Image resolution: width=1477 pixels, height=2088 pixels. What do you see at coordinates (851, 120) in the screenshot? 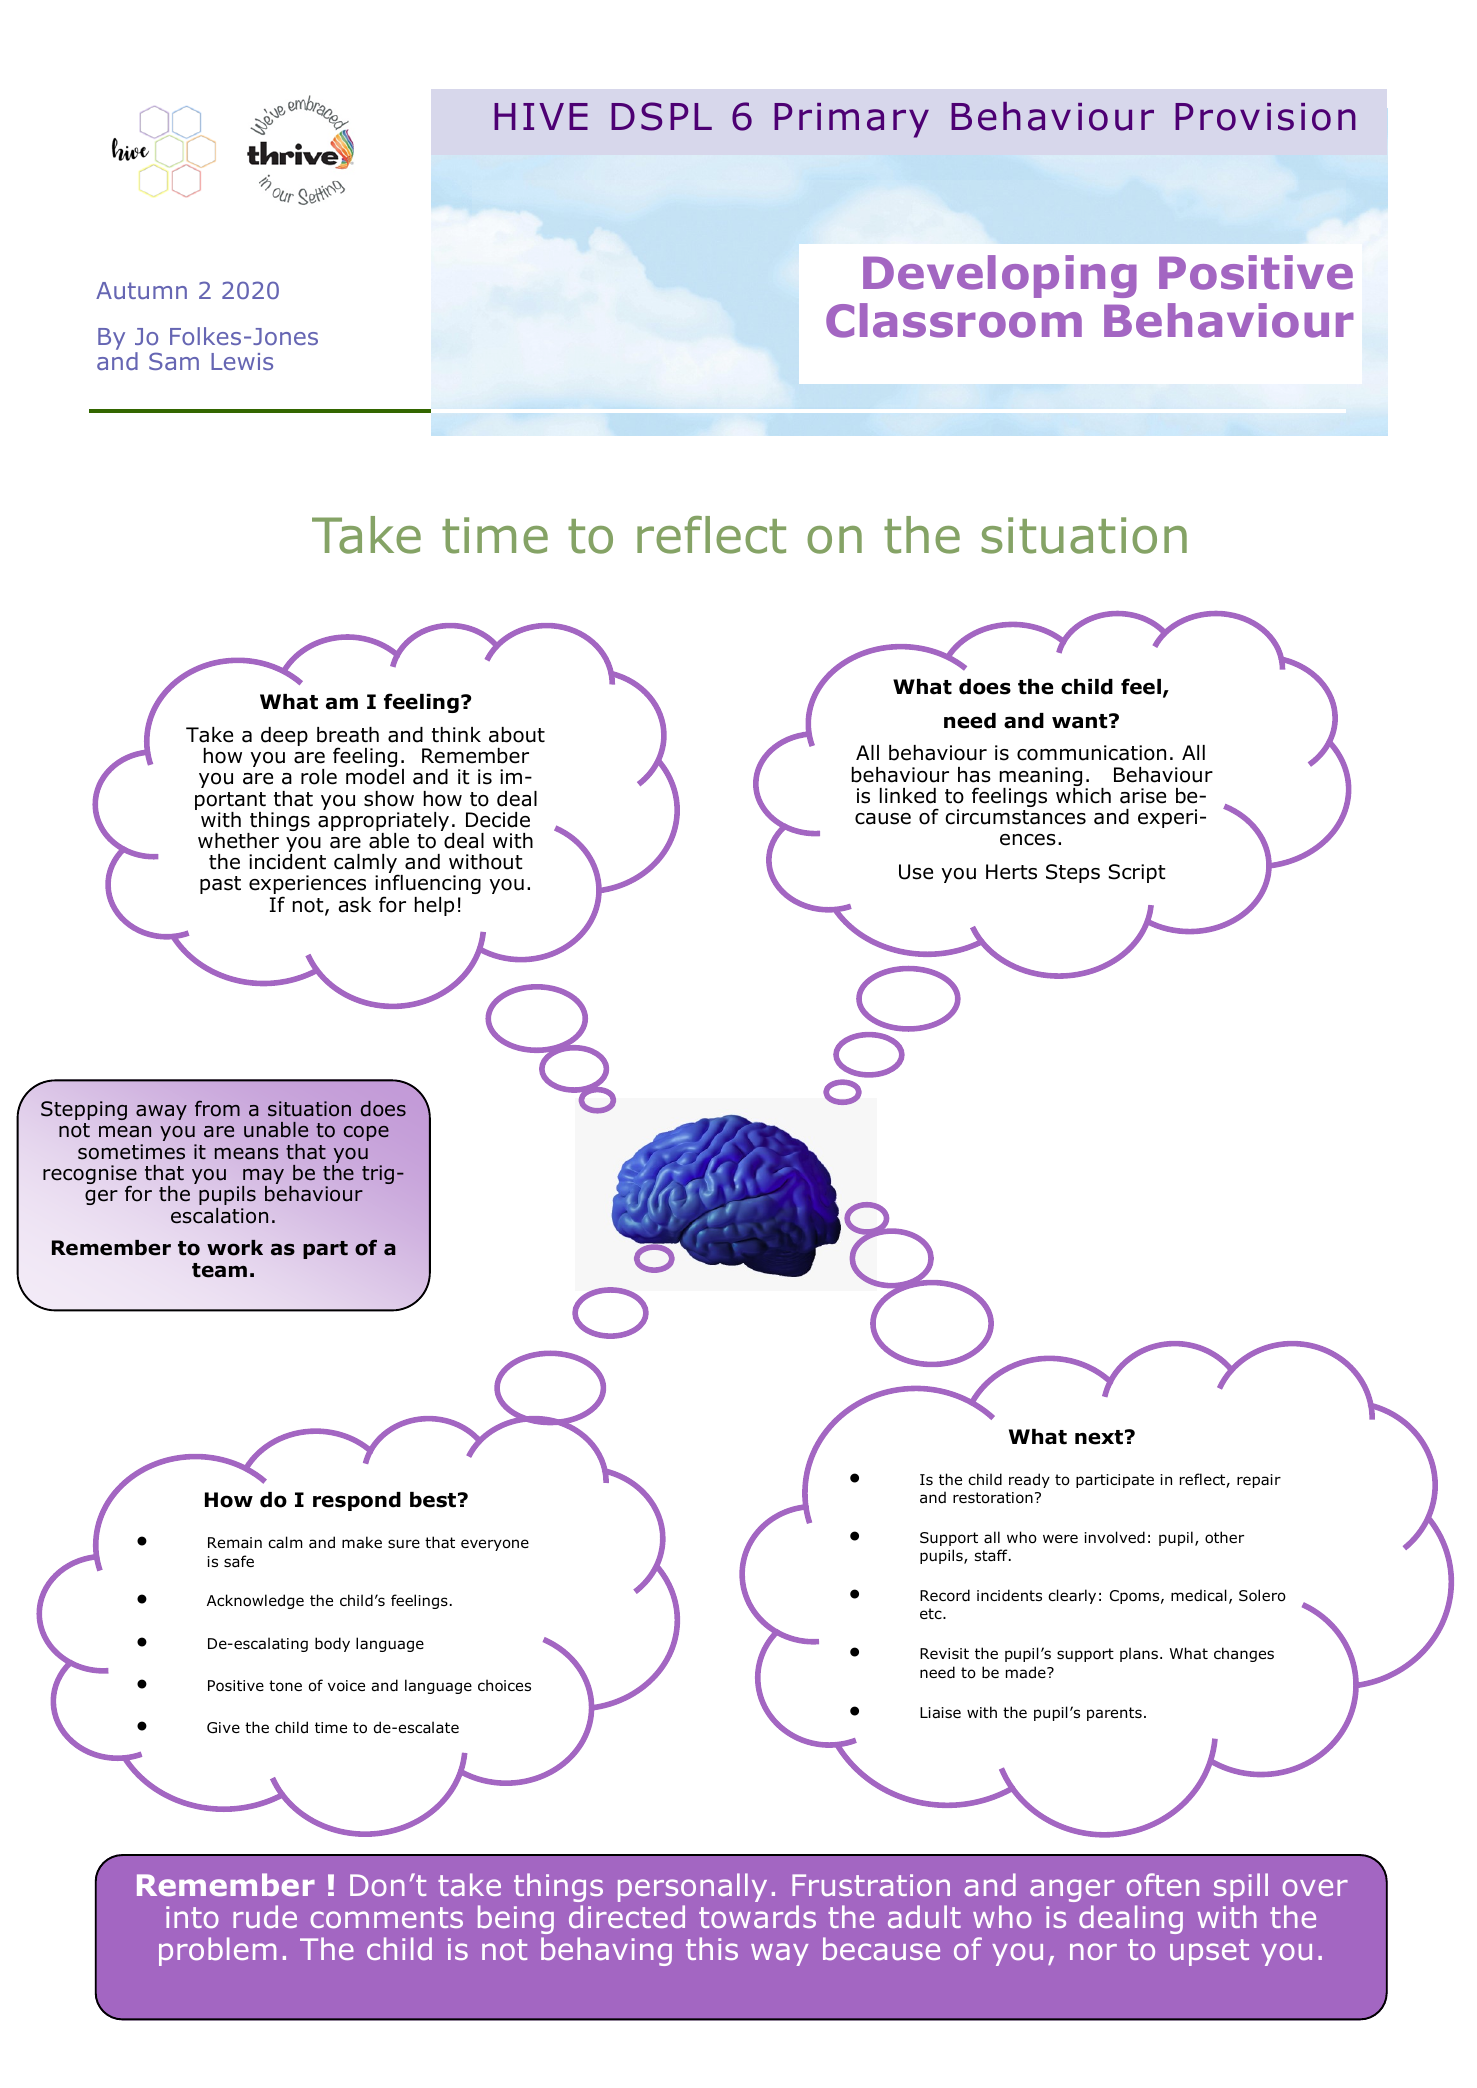
I see `Primary` at bounding box center [851, 120].
